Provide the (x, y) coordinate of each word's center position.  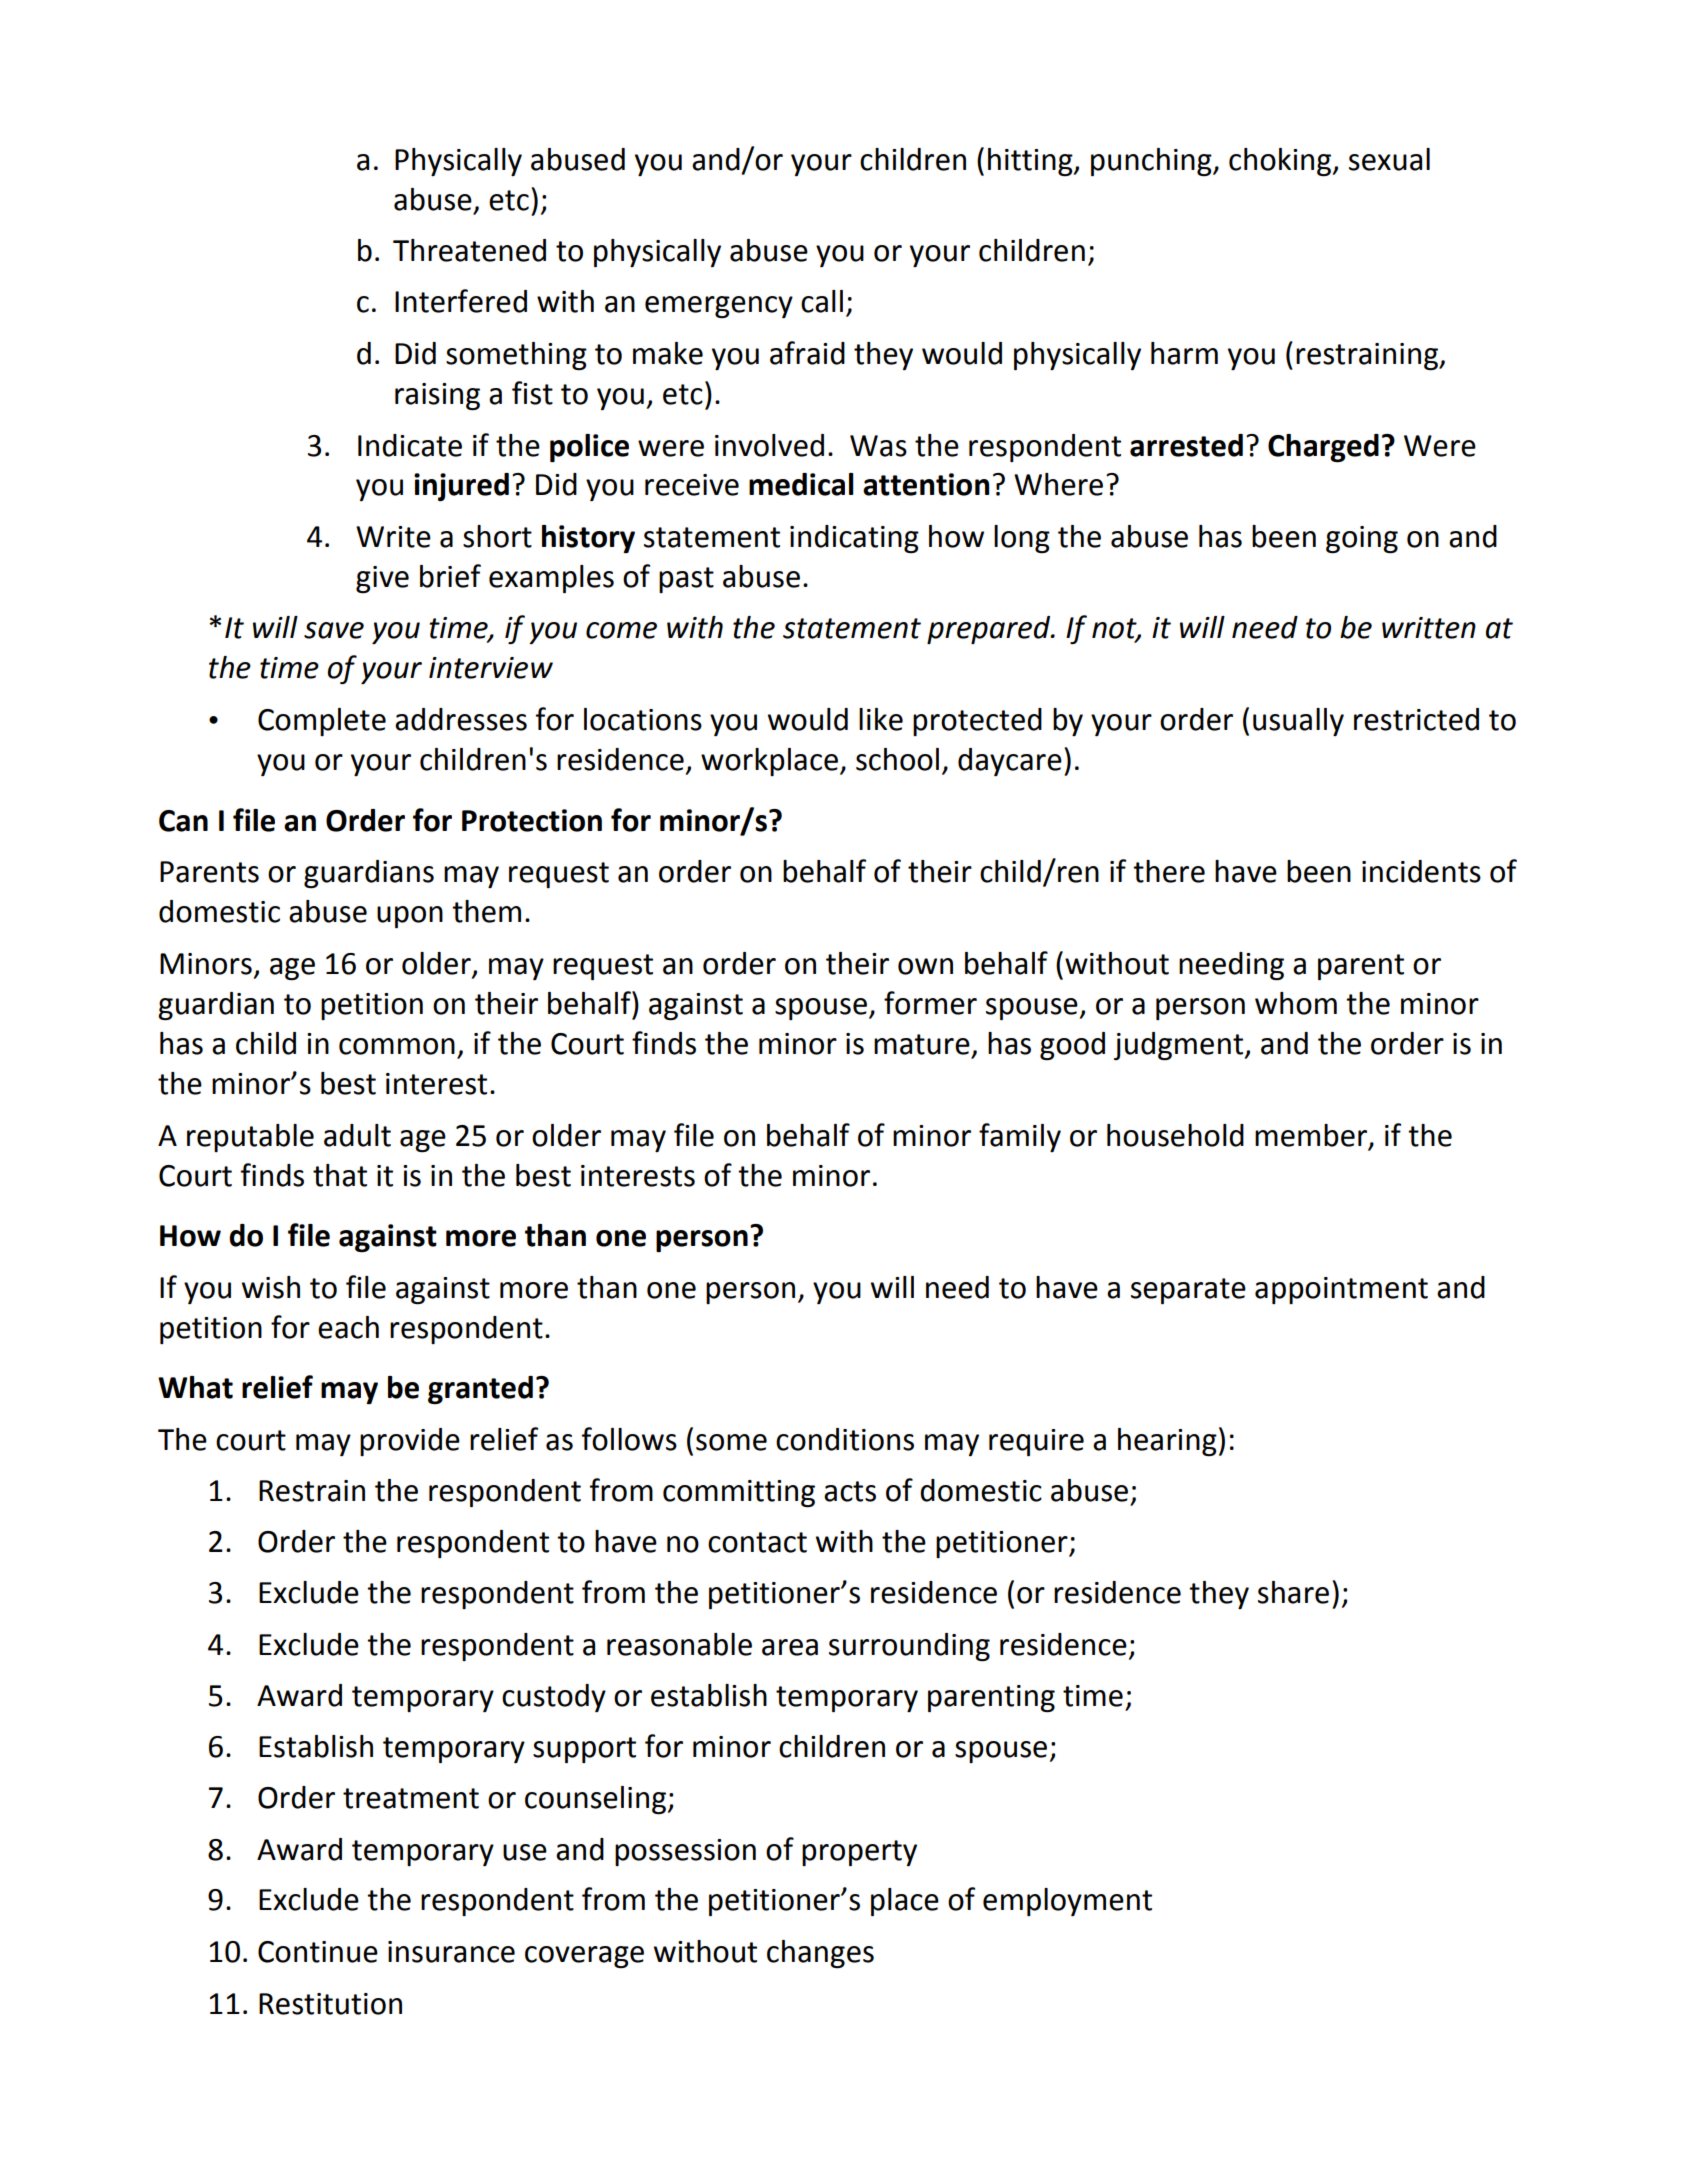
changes (820, 1954)
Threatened (469, 250)
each (348, 1327)
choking (1281, 162)
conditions (845, 1439)
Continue (318, 1952)
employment (1067, 1902)
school (897, 759)
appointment (1341, 1290)
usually (1298, 722)
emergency (719, 307)
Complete (322, 722)
